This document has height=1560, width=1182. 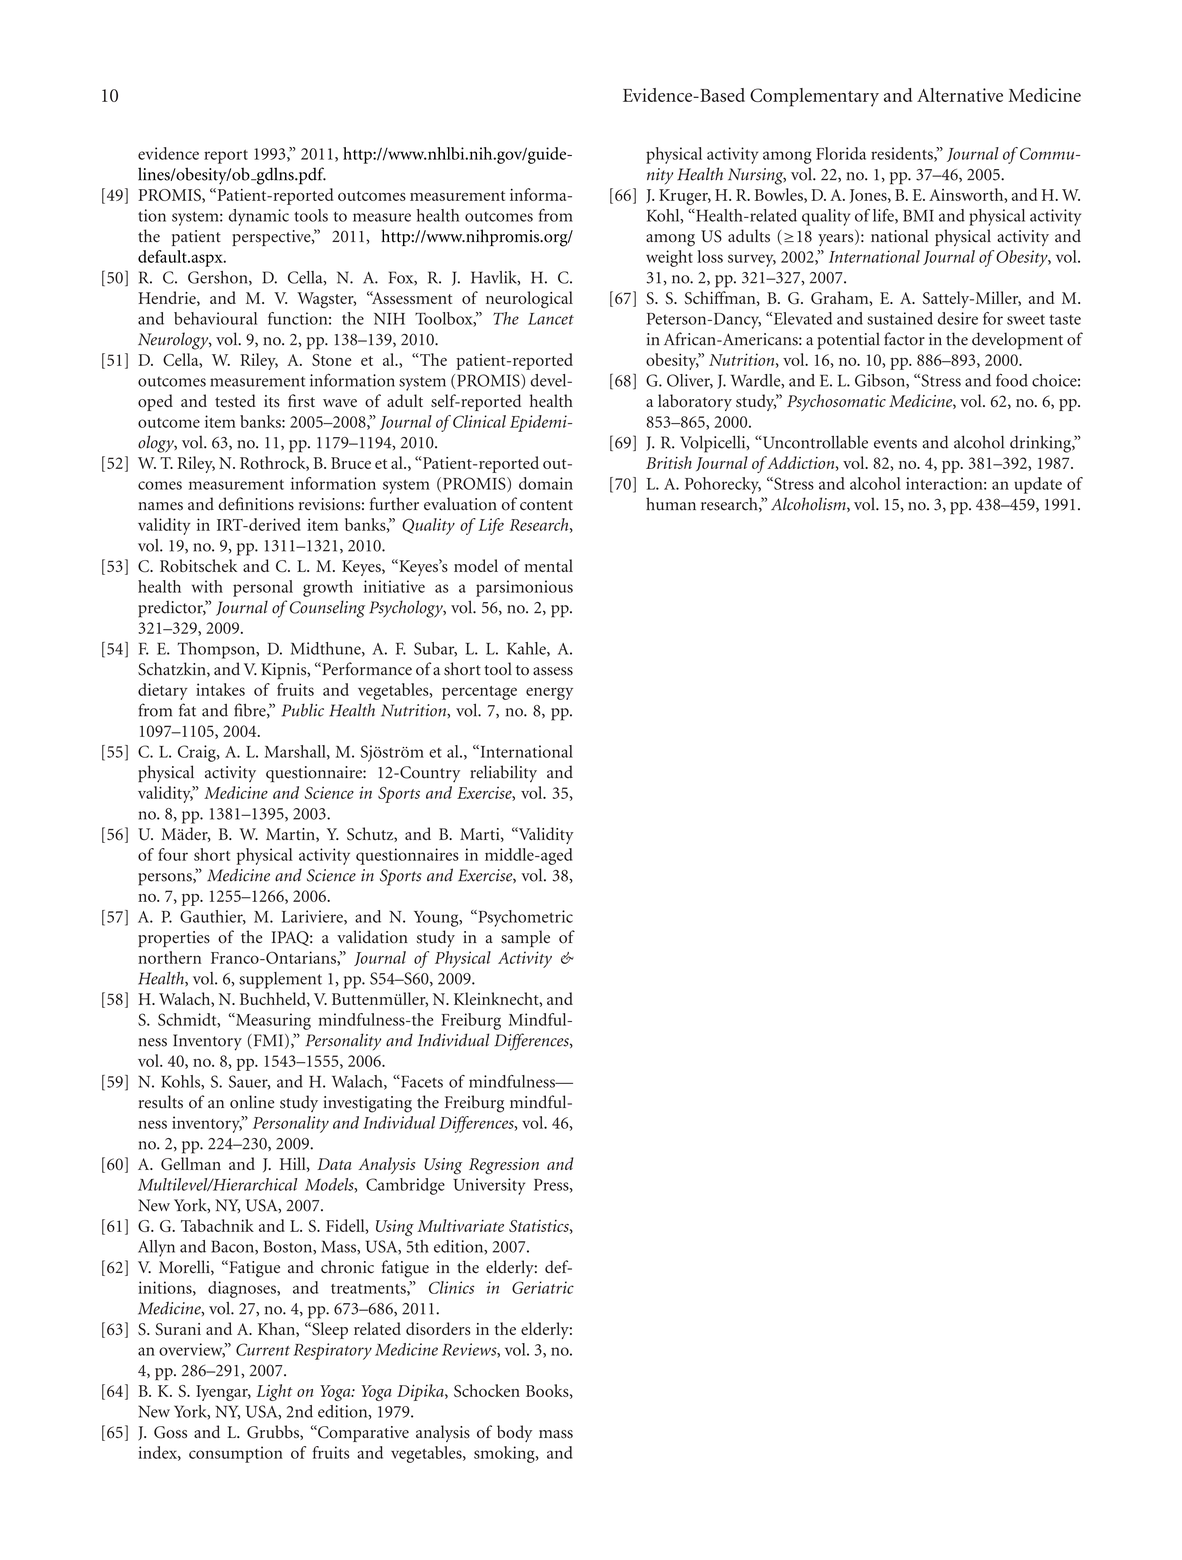 What do you see at coordinates (960, 95) in the document?
I see `Alternative` at bounding box center [960, 95].
